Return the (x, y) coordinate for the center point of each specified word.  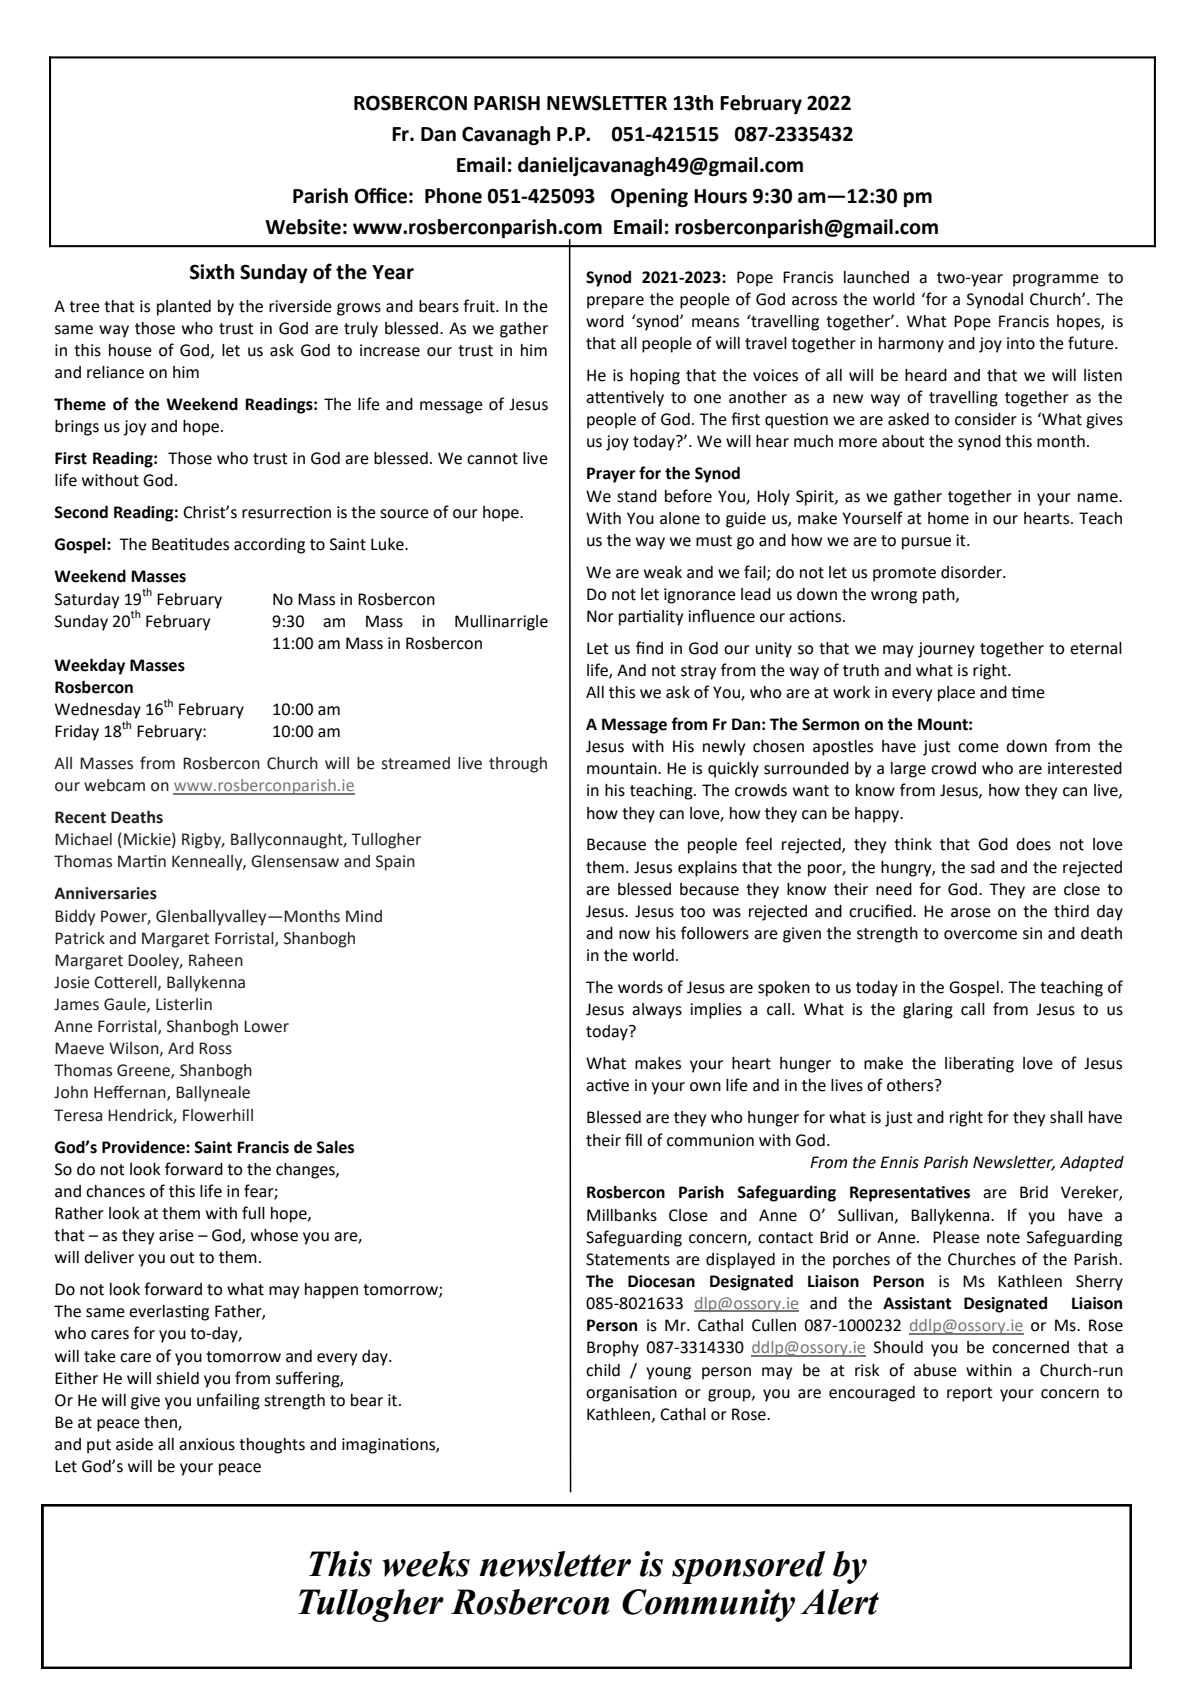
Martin (142, 861)
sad (983, 867)
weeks (426, 1564)
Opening (649, 197)
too (692, 912)
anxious (207, 1444)
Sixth (212, 272)
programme (1056, 280)
